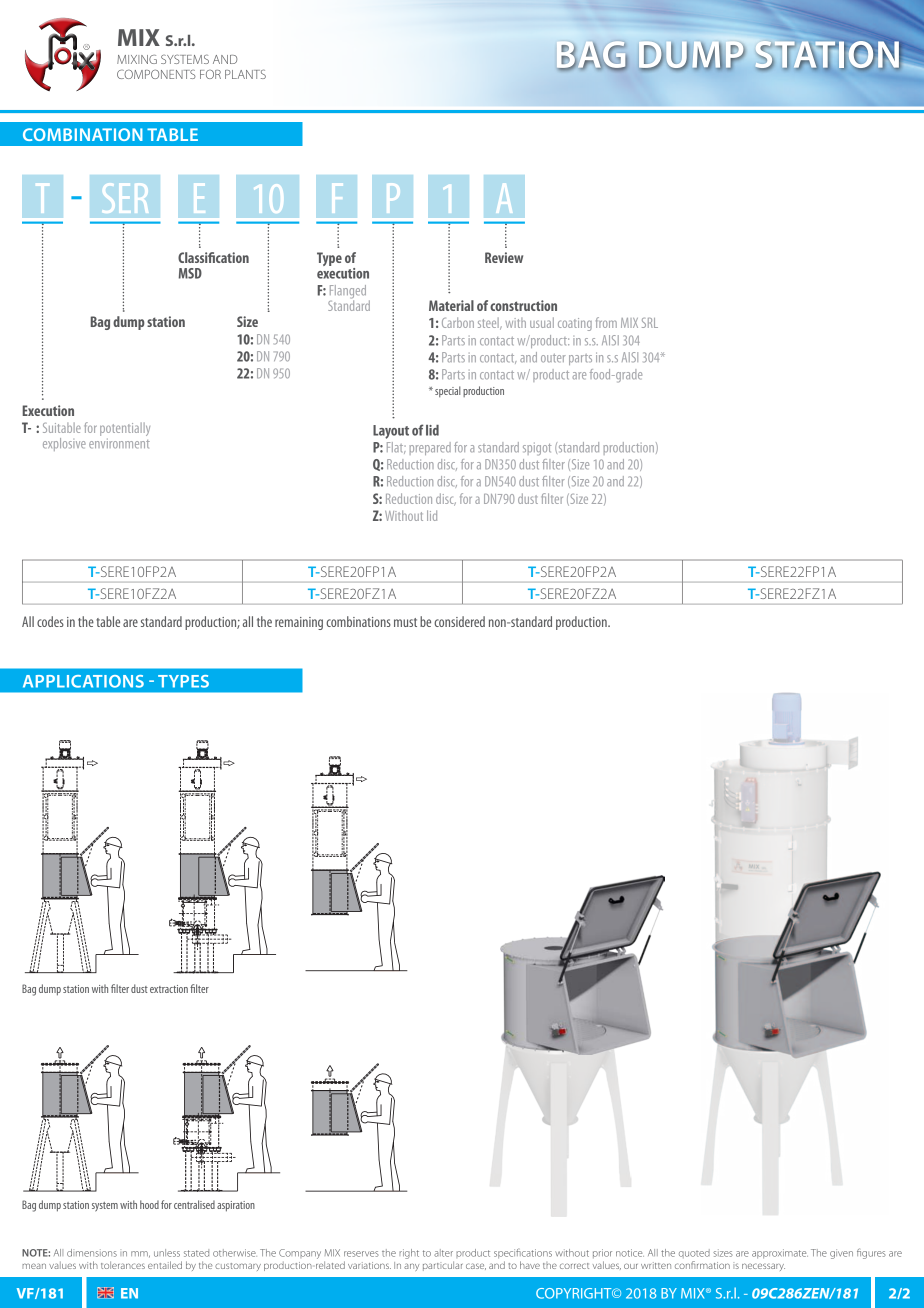 Image resolution: width=924 pixels, height=1308 pixels. What do you see at coordinates (83, 681) in the image?
I see `APPLICATIONS` at bounding box center [83, 681].
